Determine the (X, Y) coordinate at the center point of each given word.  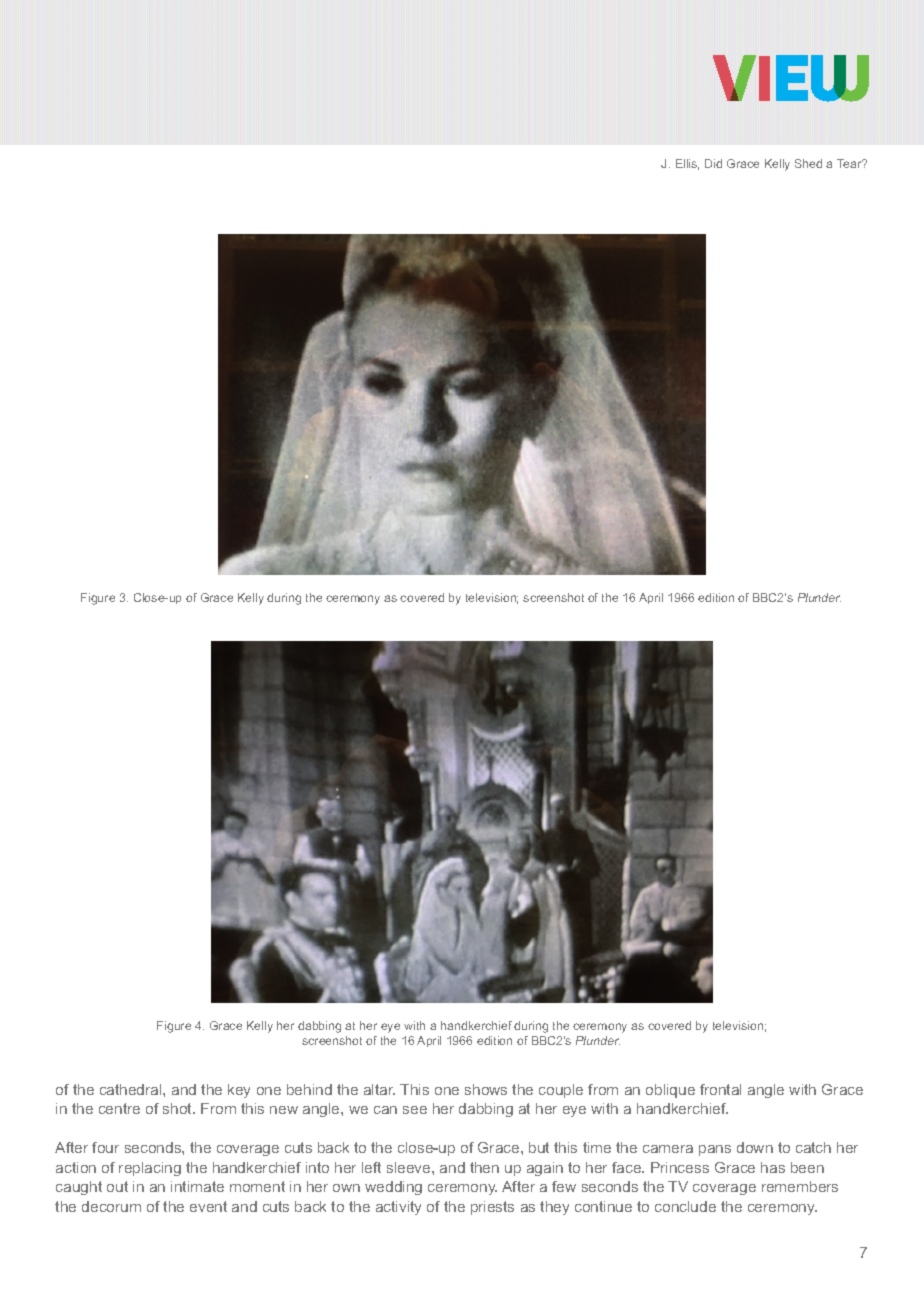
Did (713, 163)
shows (486, 1089)
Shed (808, 163)
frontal (720, 1089)
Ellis (687, 164)
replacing (150, 1169)
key (239, 1091)
